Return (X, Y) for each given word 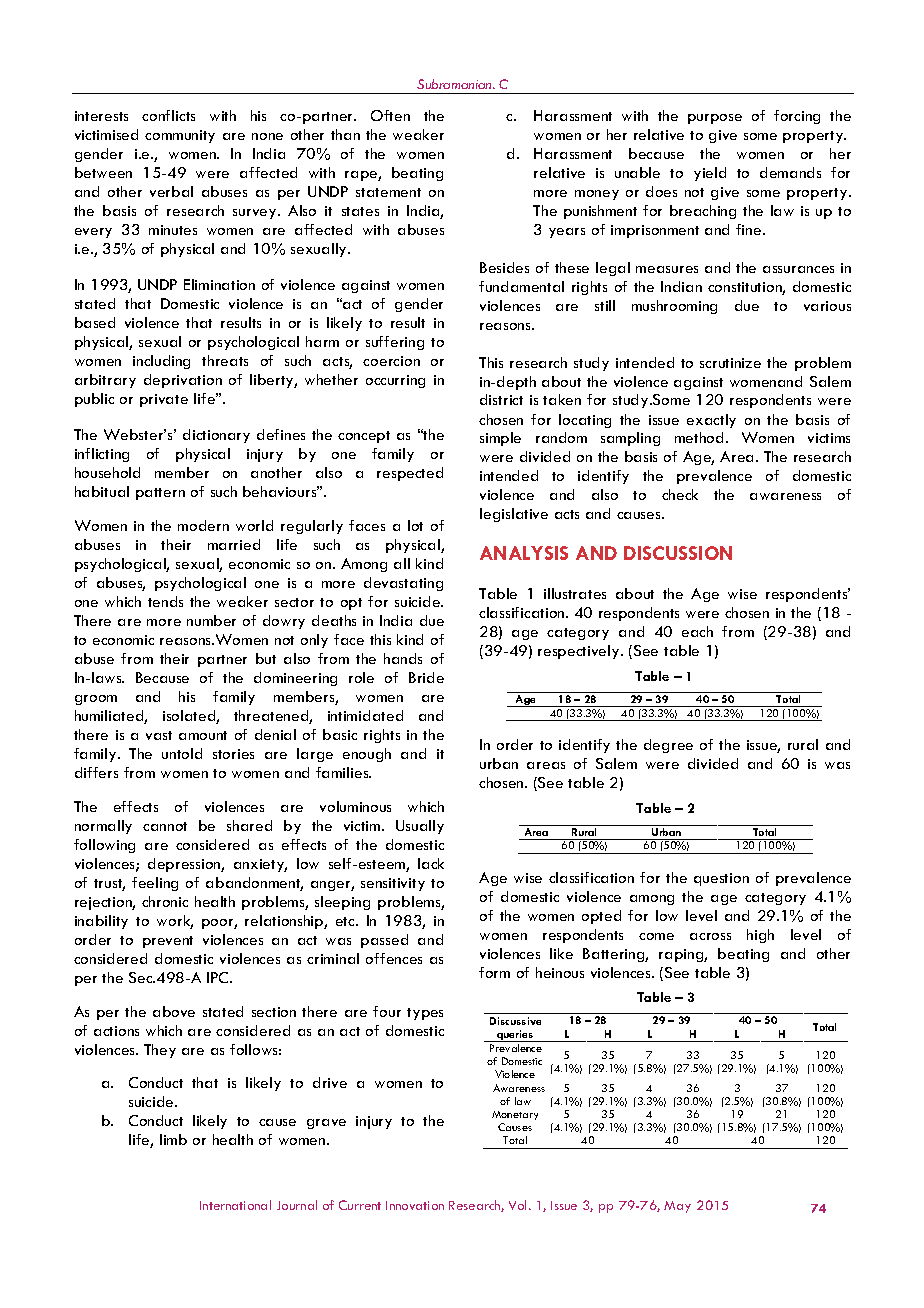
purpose (715, 119)
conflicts (168, 115)
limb (173, 1139)
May (677, 1207)
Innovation (415, 1205)
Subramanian (455, 84)
